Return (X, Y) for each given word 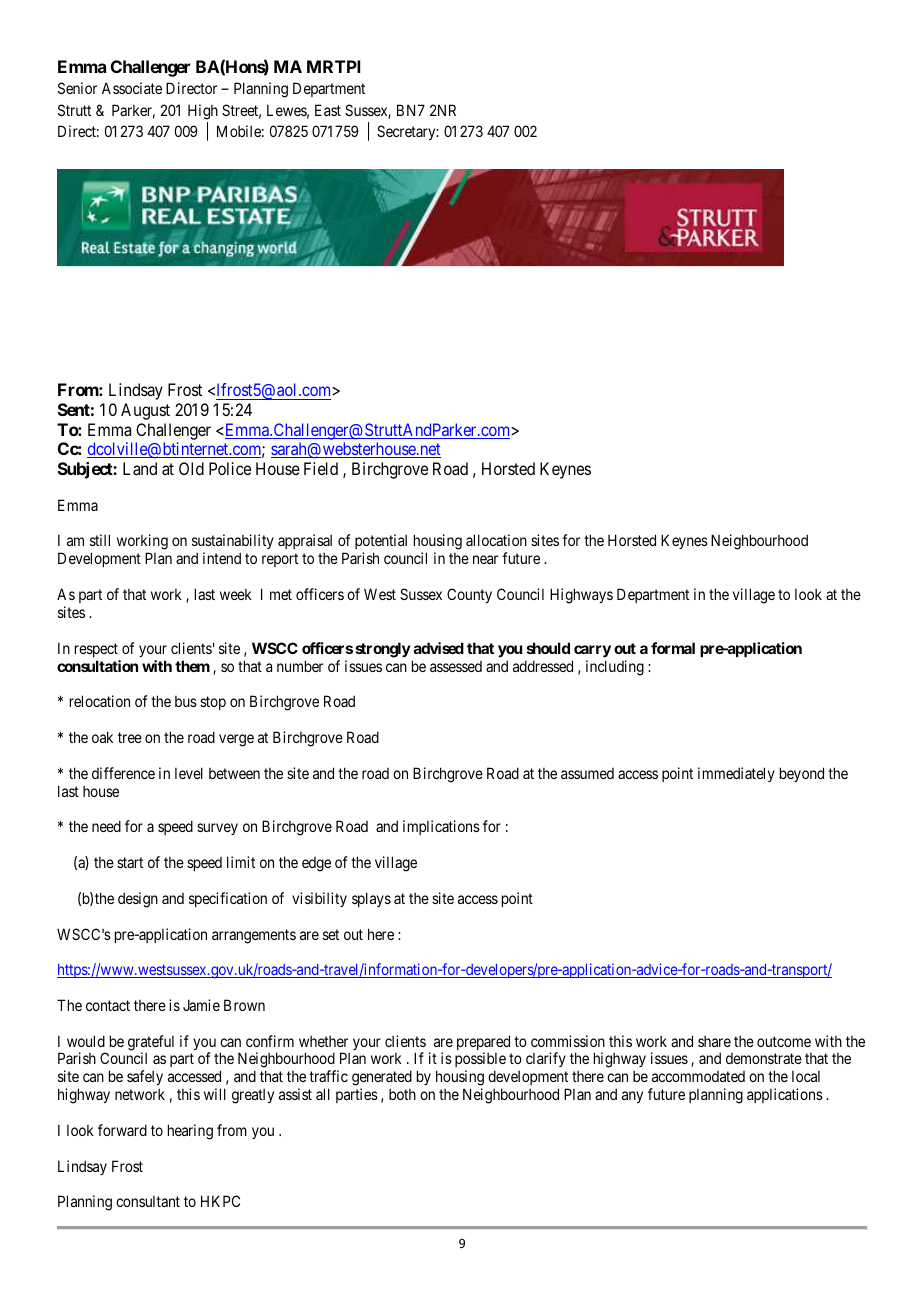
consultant (148, 1201)
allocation (496, 540)
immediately (736, 774)
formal (673, 648)
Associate (132, 88)
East (328, 110)
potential (381, 543)
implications (441, 827)
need (106, 826)
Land (140, 468)
